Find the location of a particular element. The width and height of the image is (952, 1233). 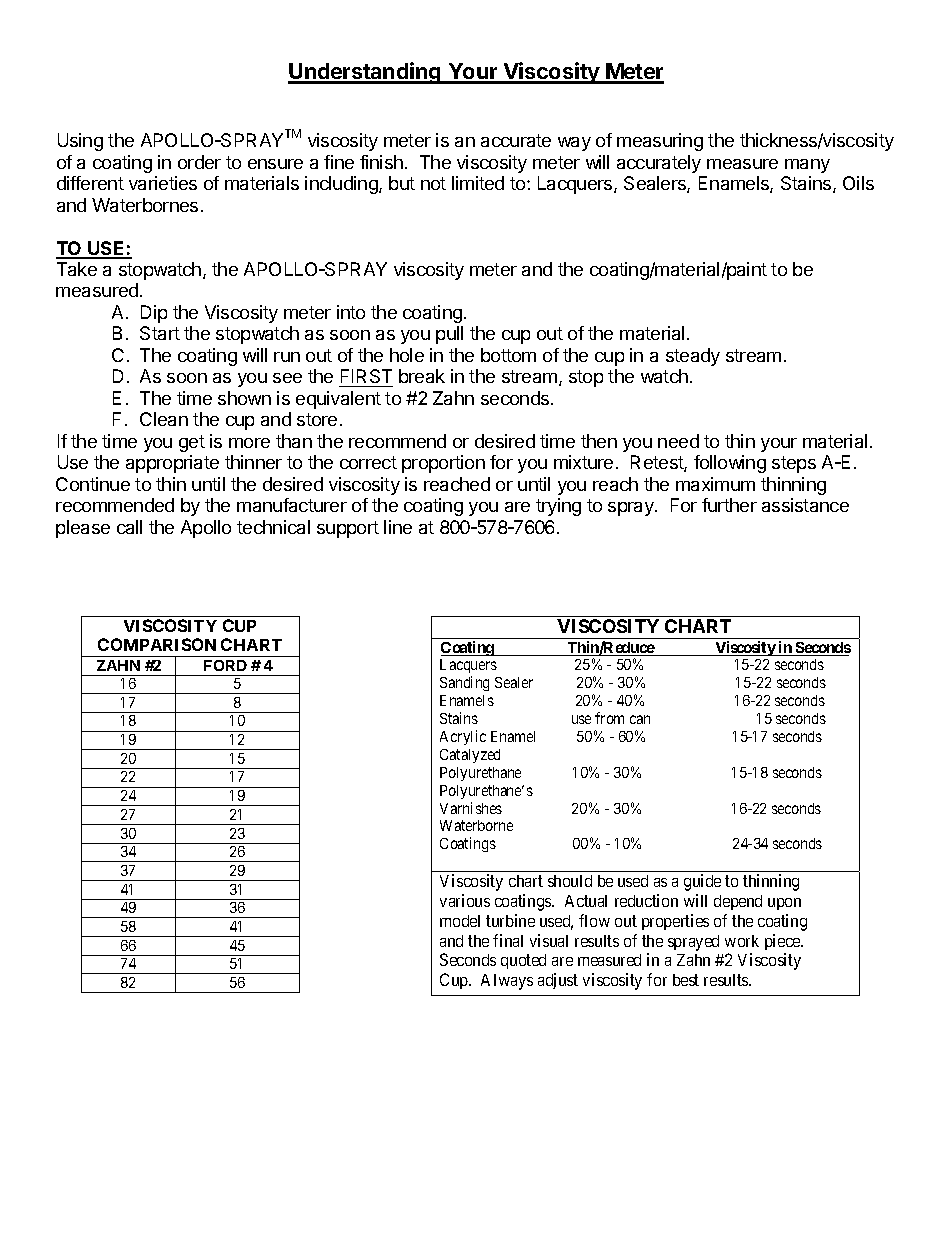

many is located at coordinates (807, 166).
